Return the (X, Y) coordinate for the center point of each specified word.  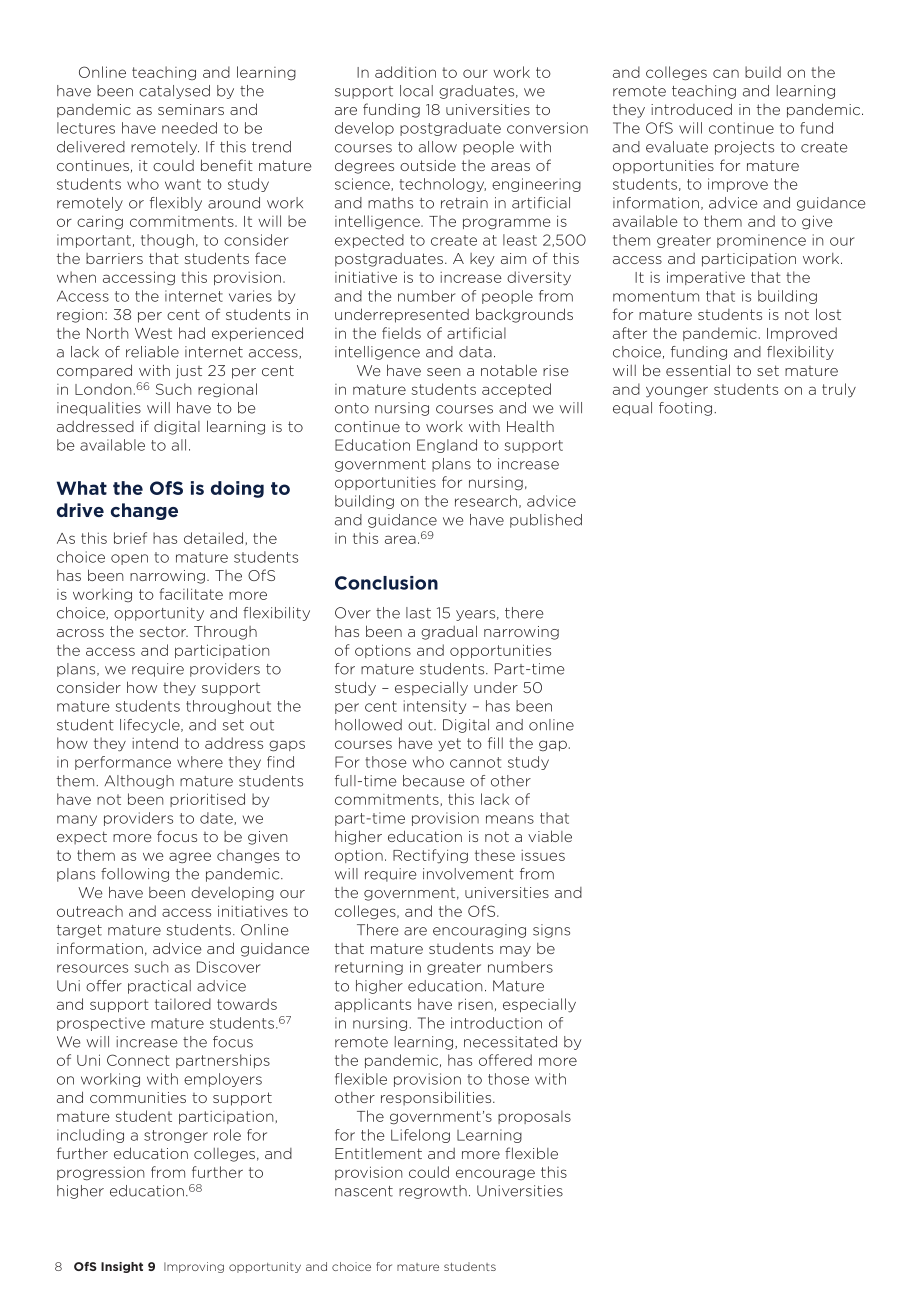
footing (685, 409)
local (416, 91)
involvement (468, 874)
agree (190, 858)
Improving (194, 1267)
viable (550, 836)
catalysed (174, 92)
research (486, 501)
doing (237, 489)
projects (744, 148)
